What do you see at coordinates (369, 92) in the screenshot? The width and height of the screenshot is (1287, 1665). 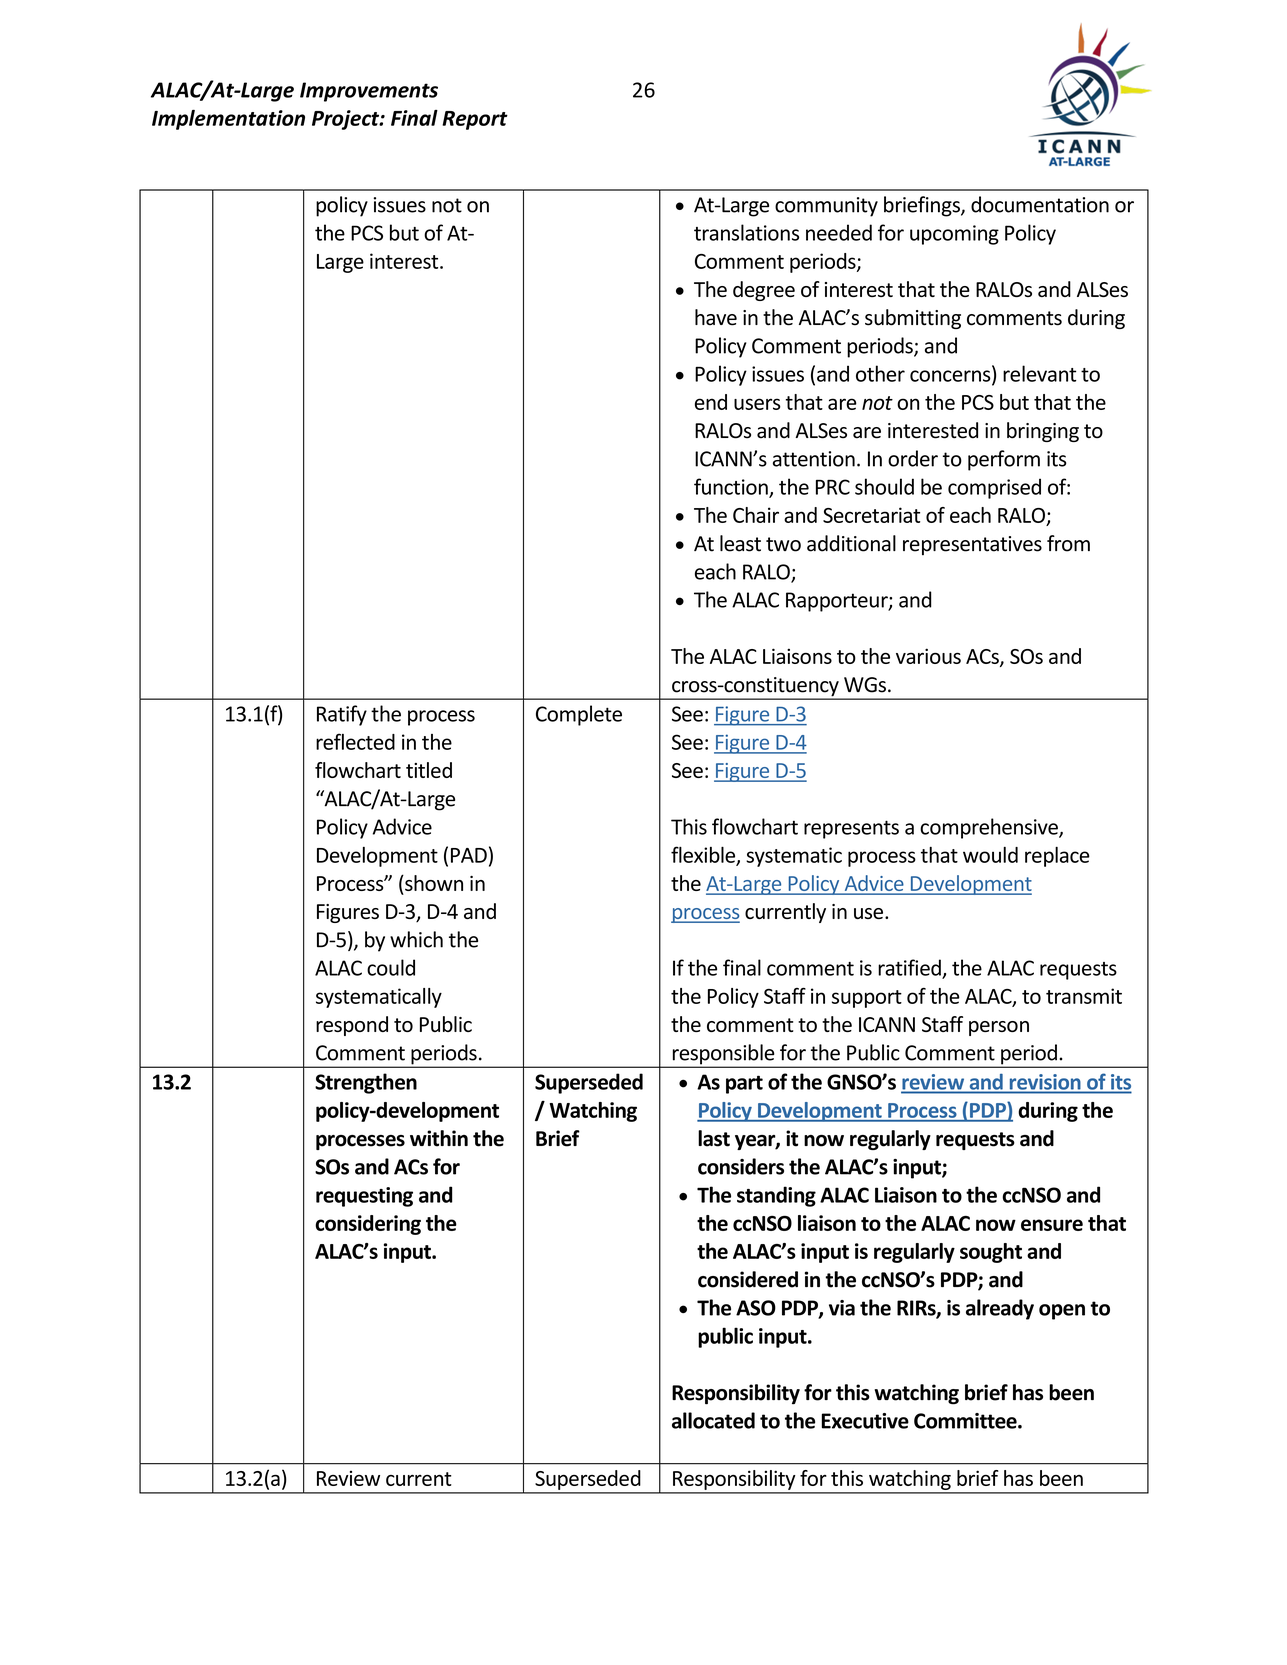 I see `Improvements` at bounding box center [369, 92].
